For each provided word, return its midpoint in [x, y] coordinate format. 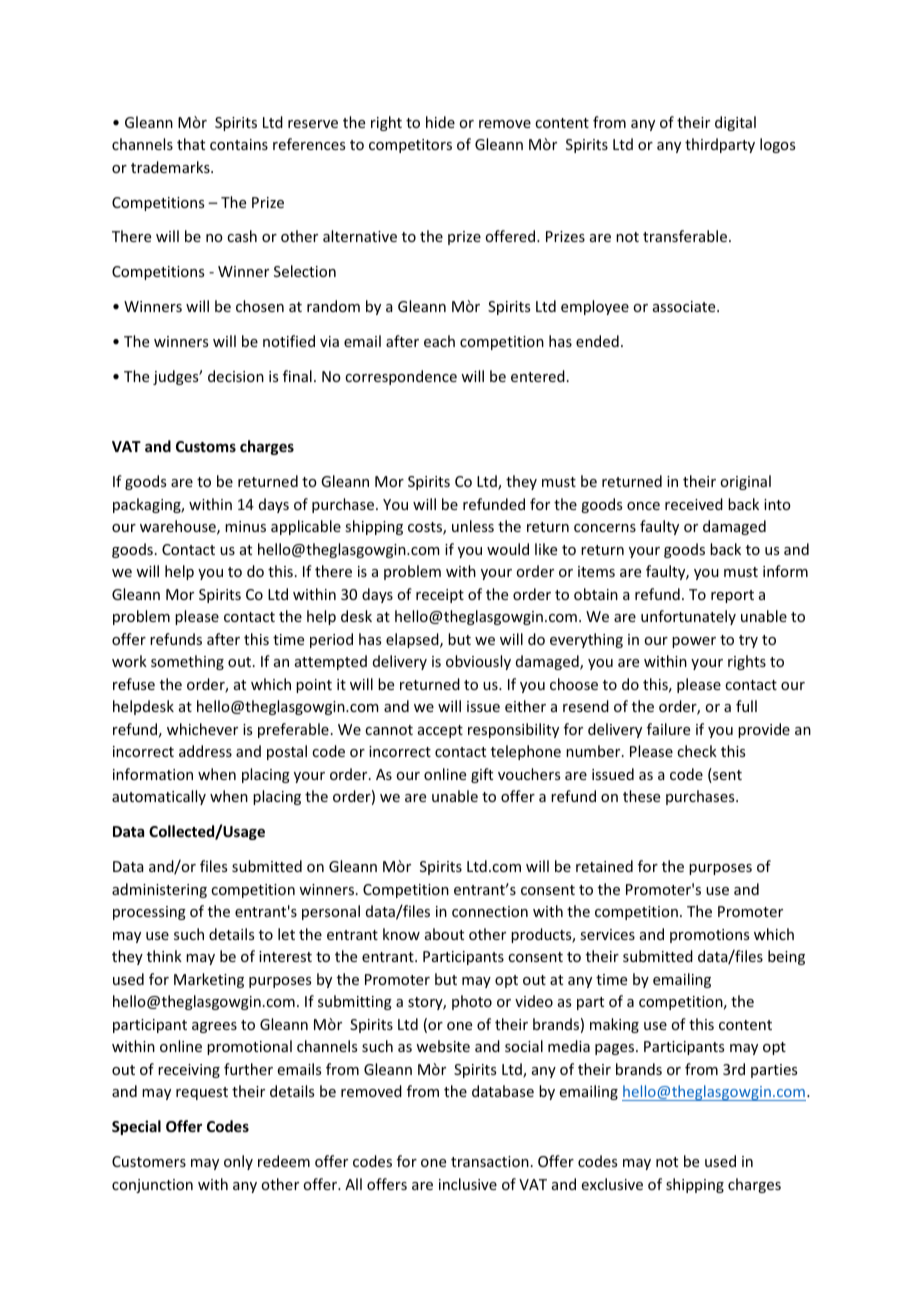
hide [440, 122]
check [697, 751]
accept [440, 731]
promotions [709, 936]
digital [735, 123]
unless [473, 526]
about [444, 934]
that [191, 144]
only [238, 1162]
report [732, 596]
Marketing [209, 980]
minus [245, 526]
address [205, 751]
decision [236, 376]
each [439, 341]
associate [685, 306]
